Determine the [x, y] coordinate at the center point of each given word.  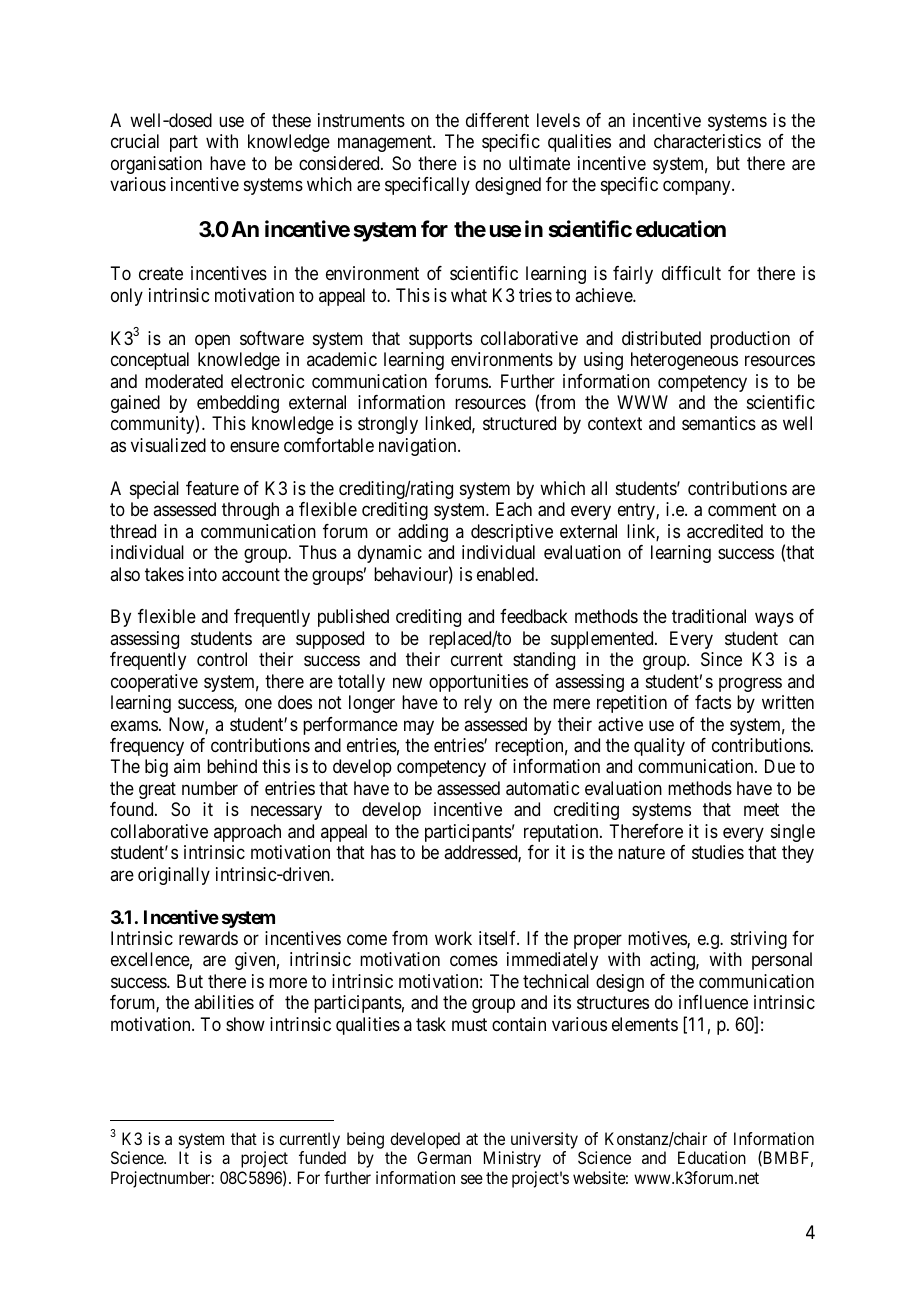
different [497, 120]
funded [322, 1157]
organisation [156, 165]
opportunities [478, 683]
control [222, 659]
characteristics [707, 141]
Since [721, 659]
